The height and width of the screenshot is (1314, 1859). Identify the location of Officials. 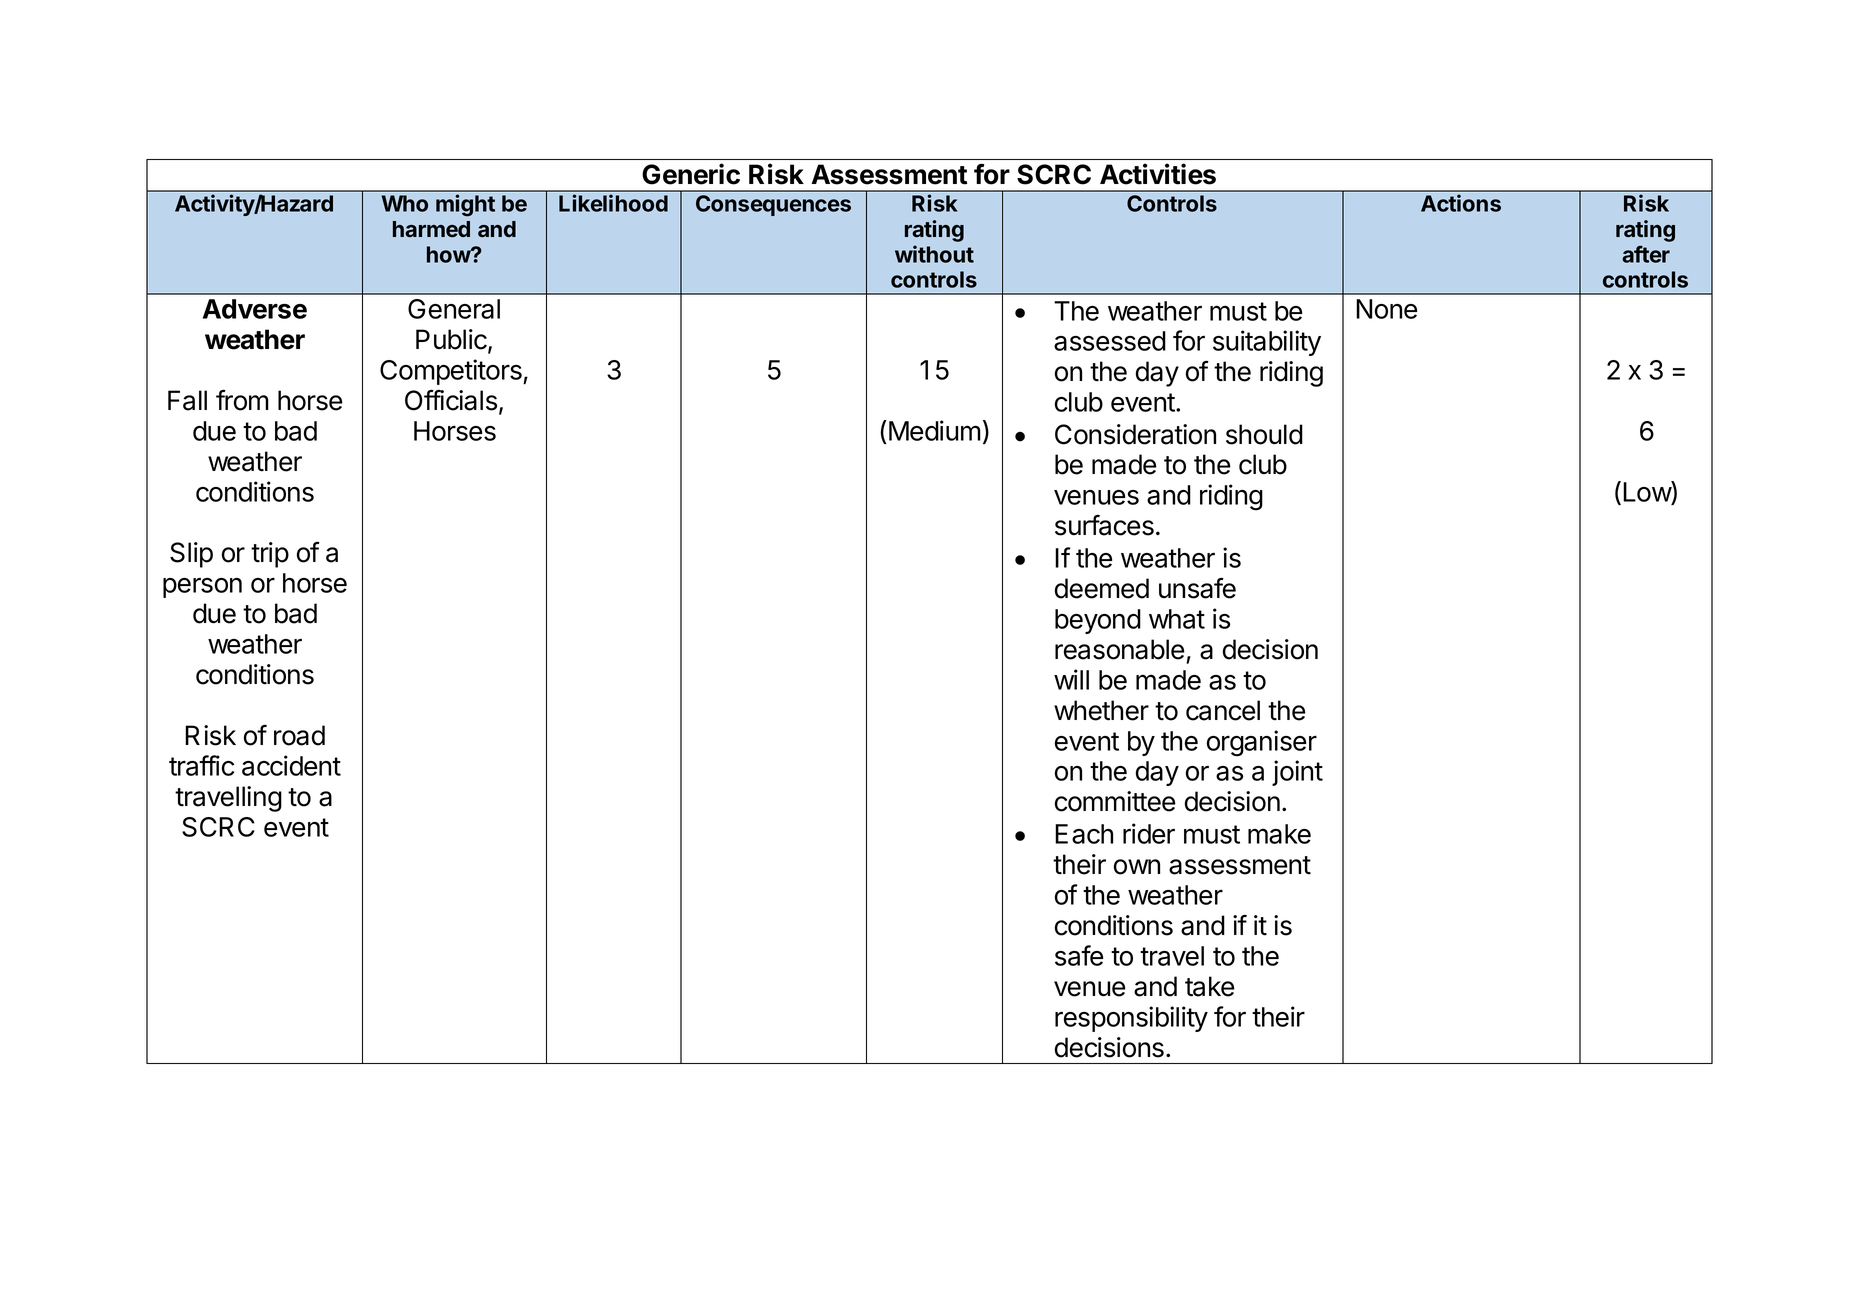
(451, 400).
